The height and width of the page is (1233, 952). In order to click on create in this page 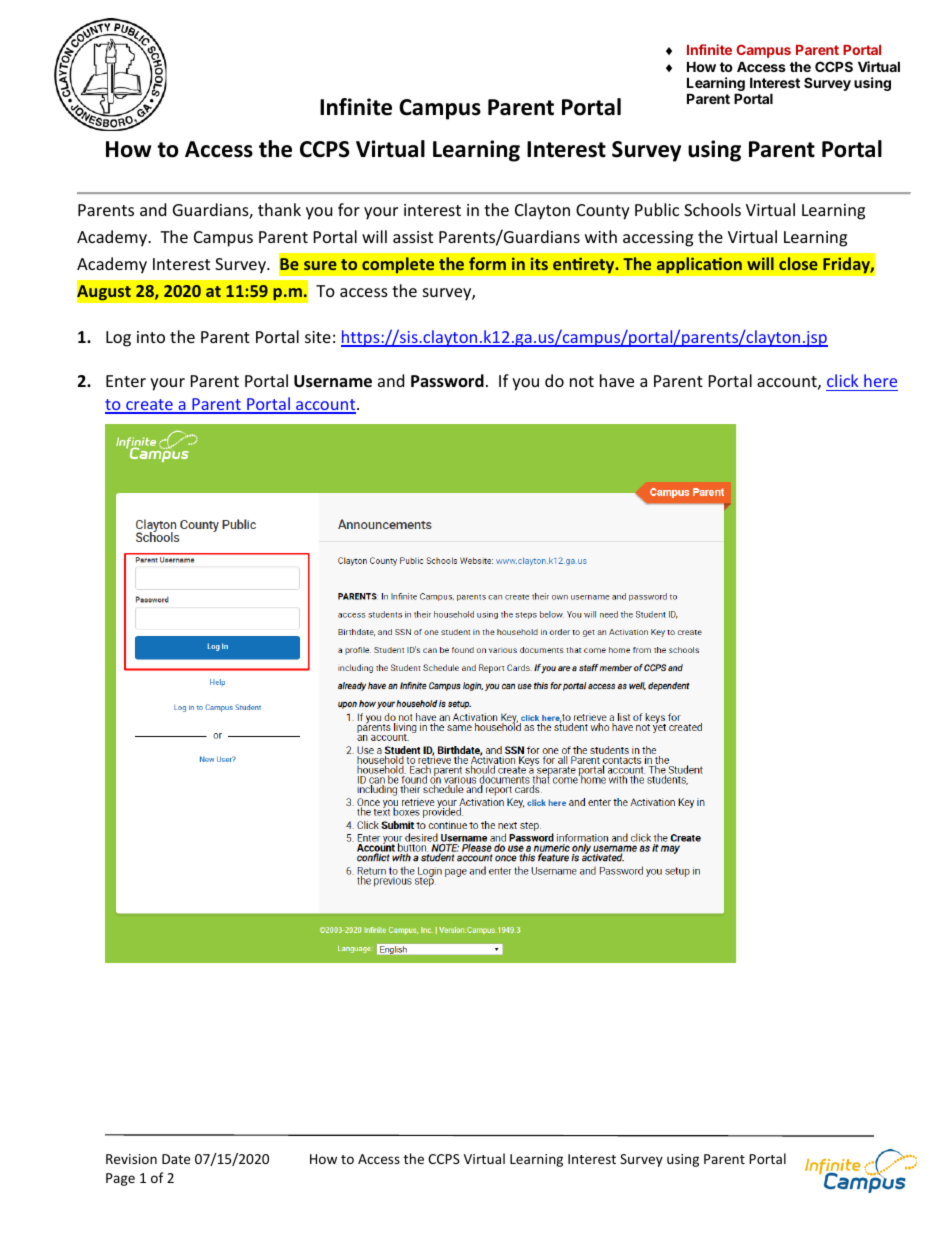, I will do `click(149, 406)`.
